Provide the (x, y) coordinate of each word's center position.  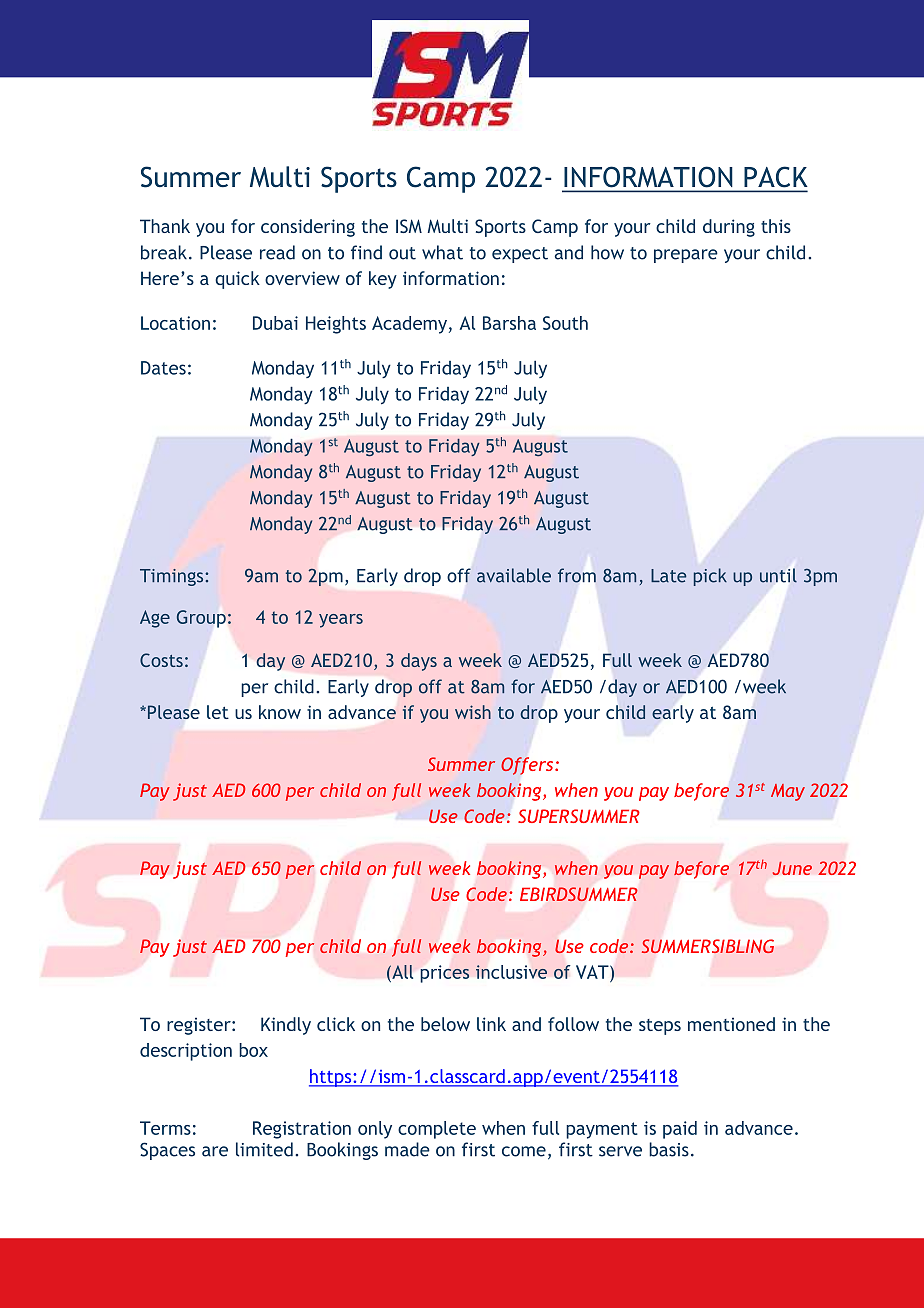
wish (473, 712)
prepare (686, 256)
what (442, 252)
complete (437, 1130)
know (280, 712)
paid (680, 1130)
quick (237, 280)
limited (264, 1149)
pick (710, 577)
